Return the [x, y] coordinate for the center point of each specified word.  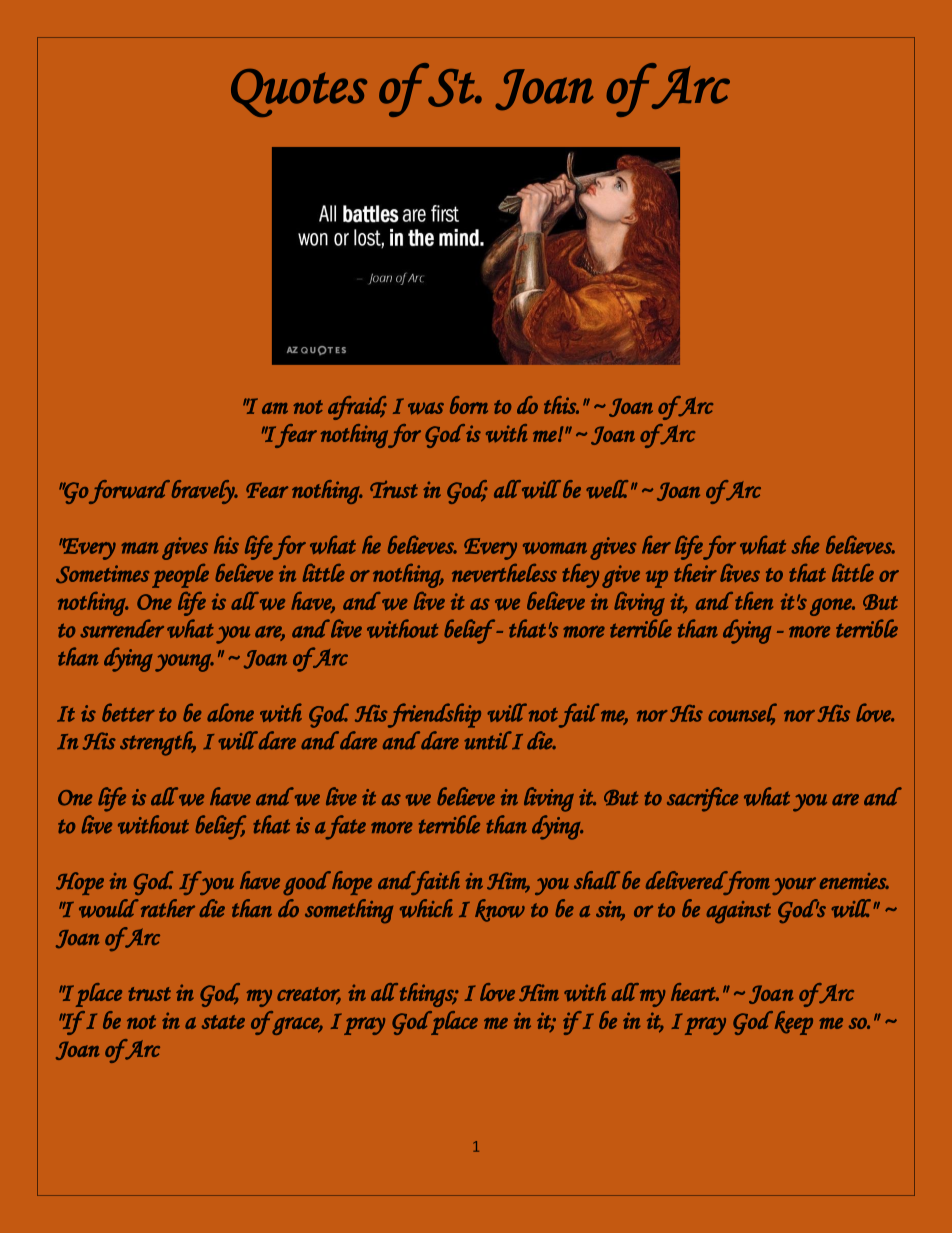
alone [230, 712]
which [426, 908]
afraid [357, 408]
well [607, 489]
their [695, 573]
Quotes [299, 93]
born [469, 405]
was [426, 408]
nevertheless [504, 573]
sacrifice [702, 799]
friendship [434, 715]
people [180, 576]
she [805, 544]
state [223, 1022]
